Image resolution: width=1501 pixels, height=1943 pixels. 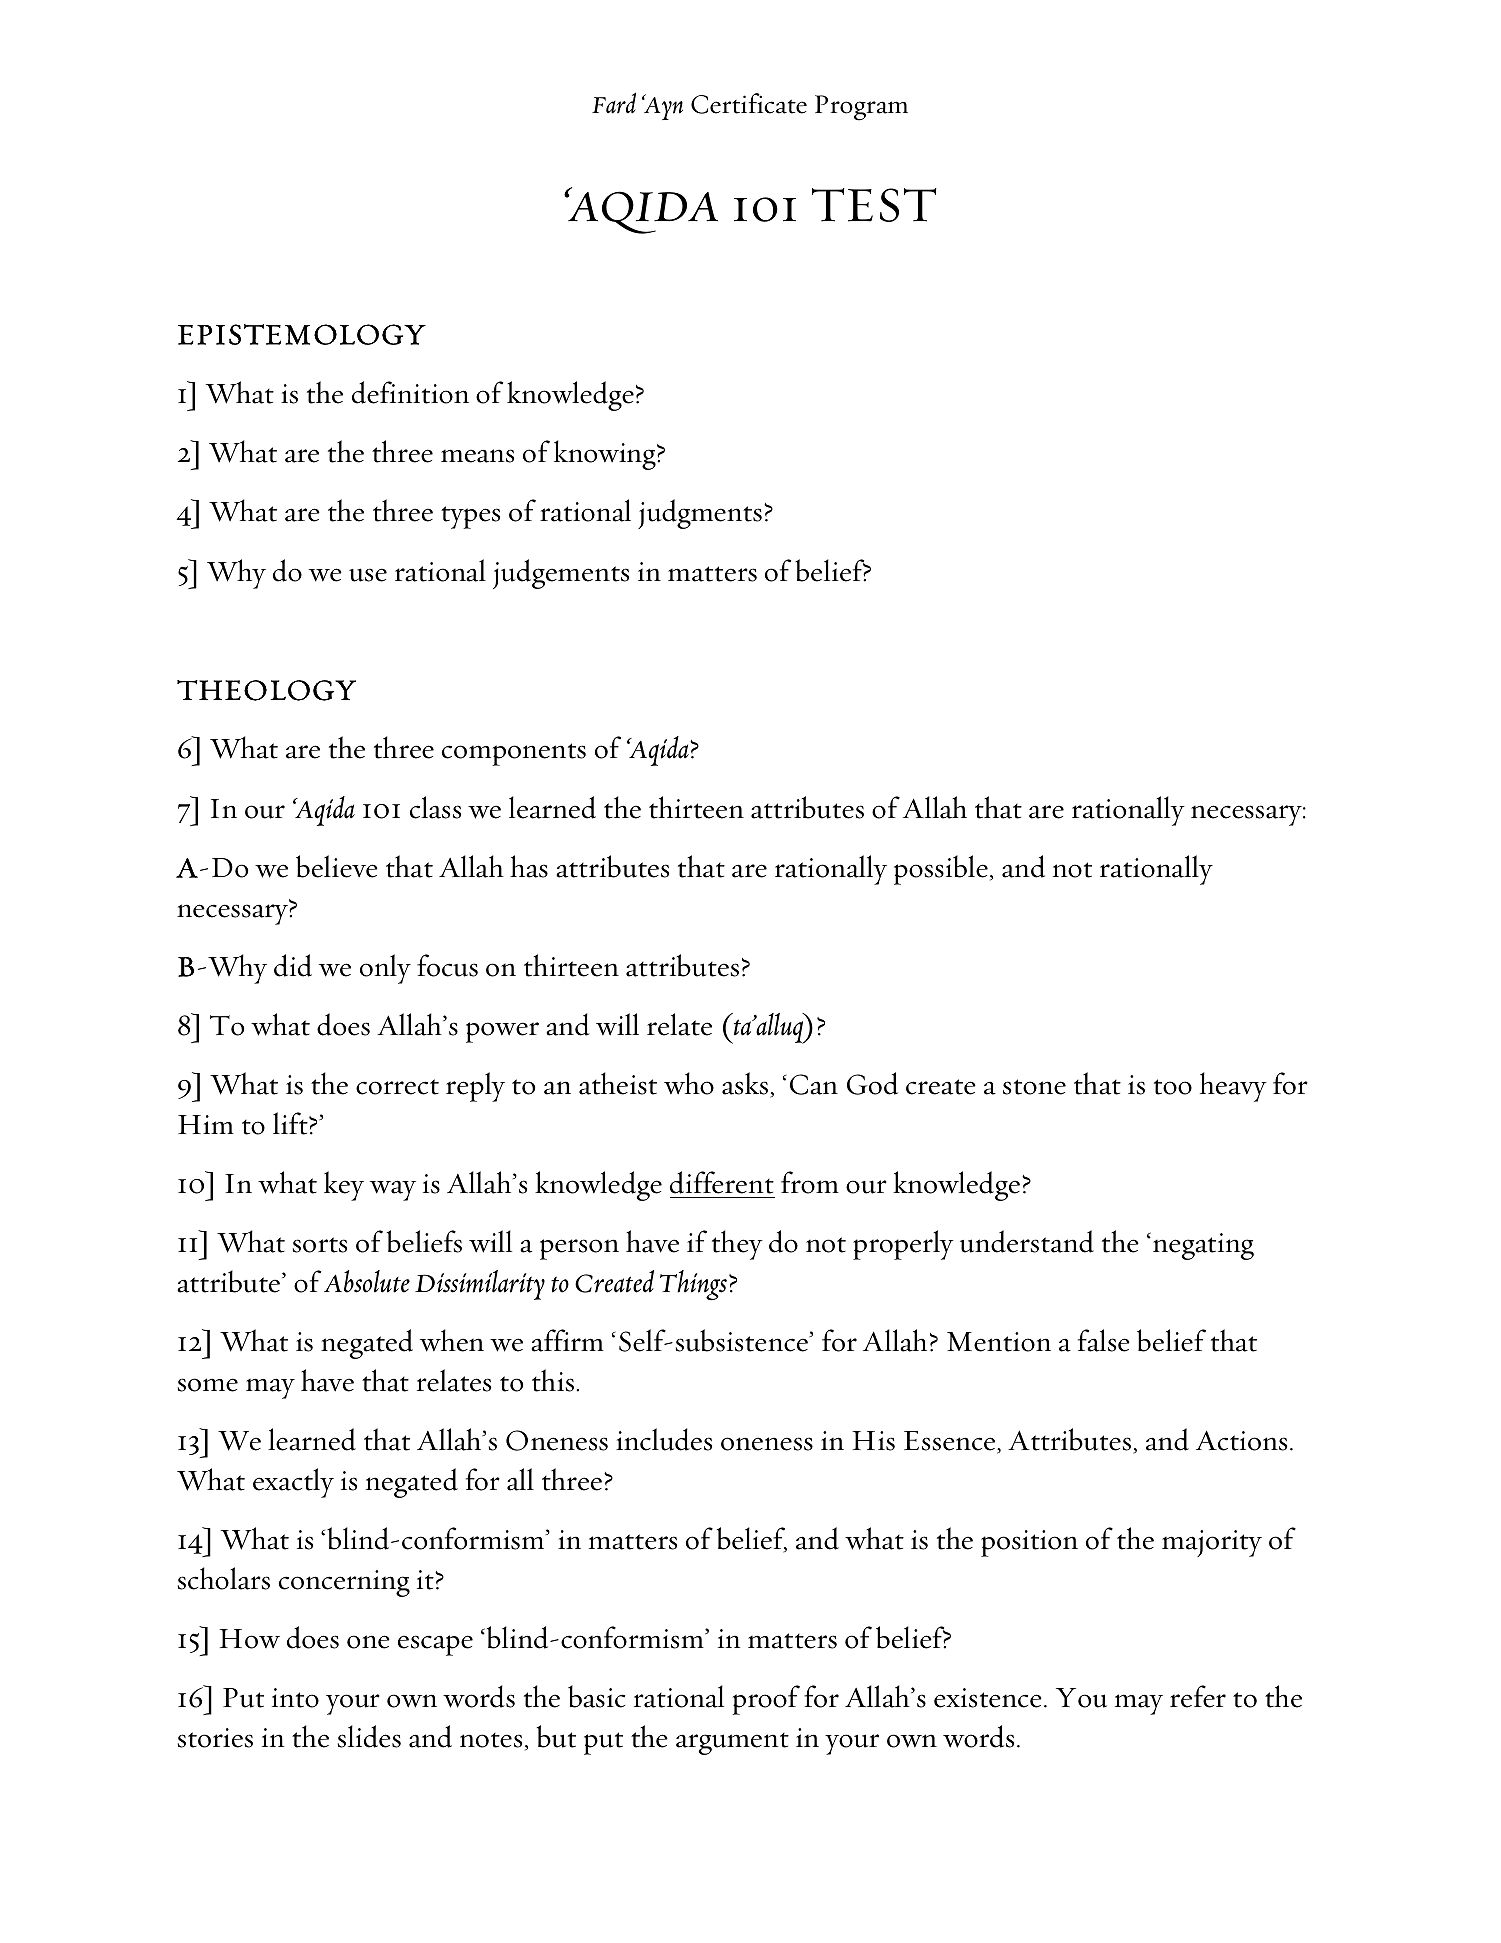 I want to click on too, so click(x=1173, y=1087).
